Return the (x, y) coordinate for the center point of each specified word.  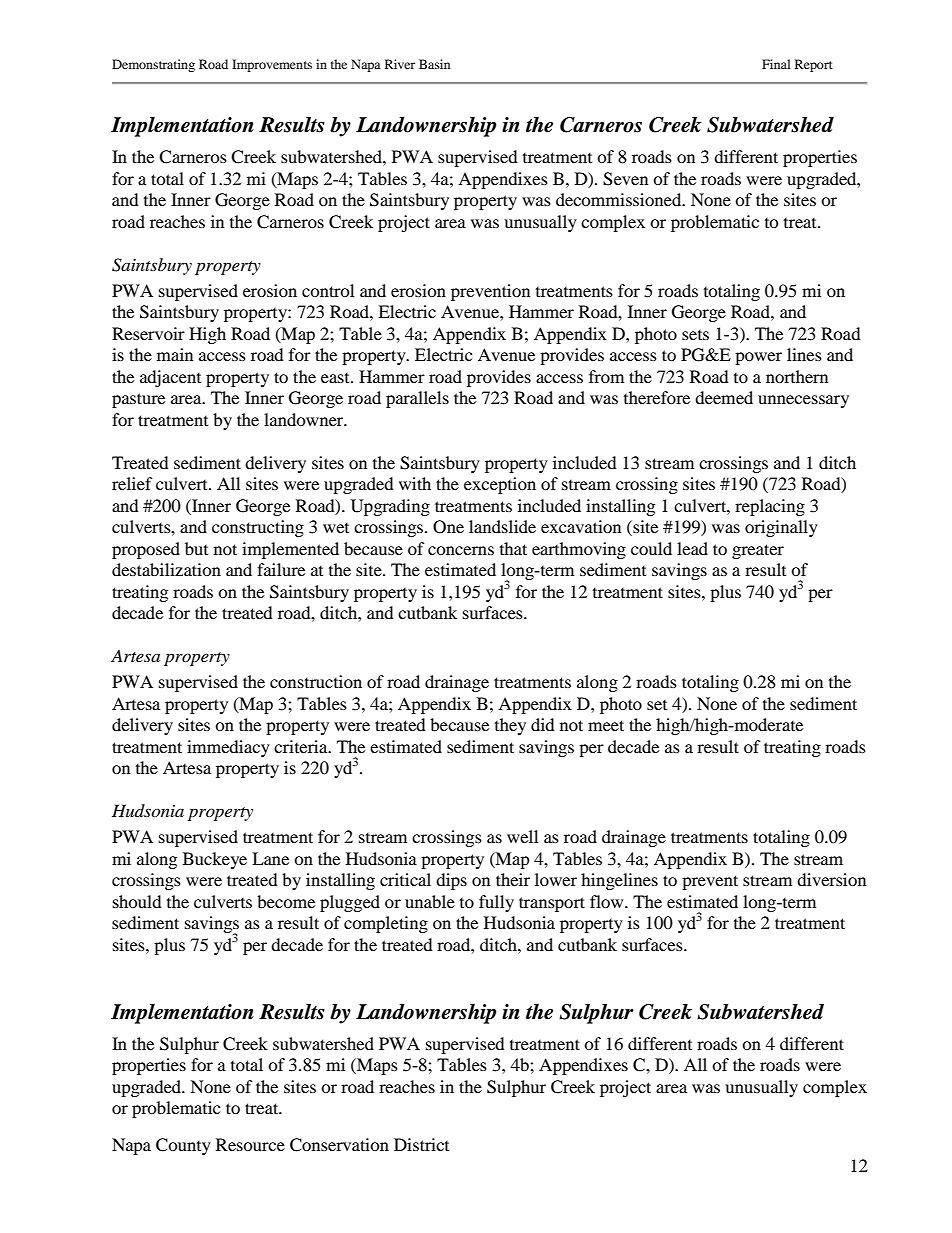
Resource (250, 1144)
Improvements (272, 65)
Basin (434, 64)
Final (776, 64)
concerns (461, 550)
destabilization (166, 569)
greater (758, 551)
